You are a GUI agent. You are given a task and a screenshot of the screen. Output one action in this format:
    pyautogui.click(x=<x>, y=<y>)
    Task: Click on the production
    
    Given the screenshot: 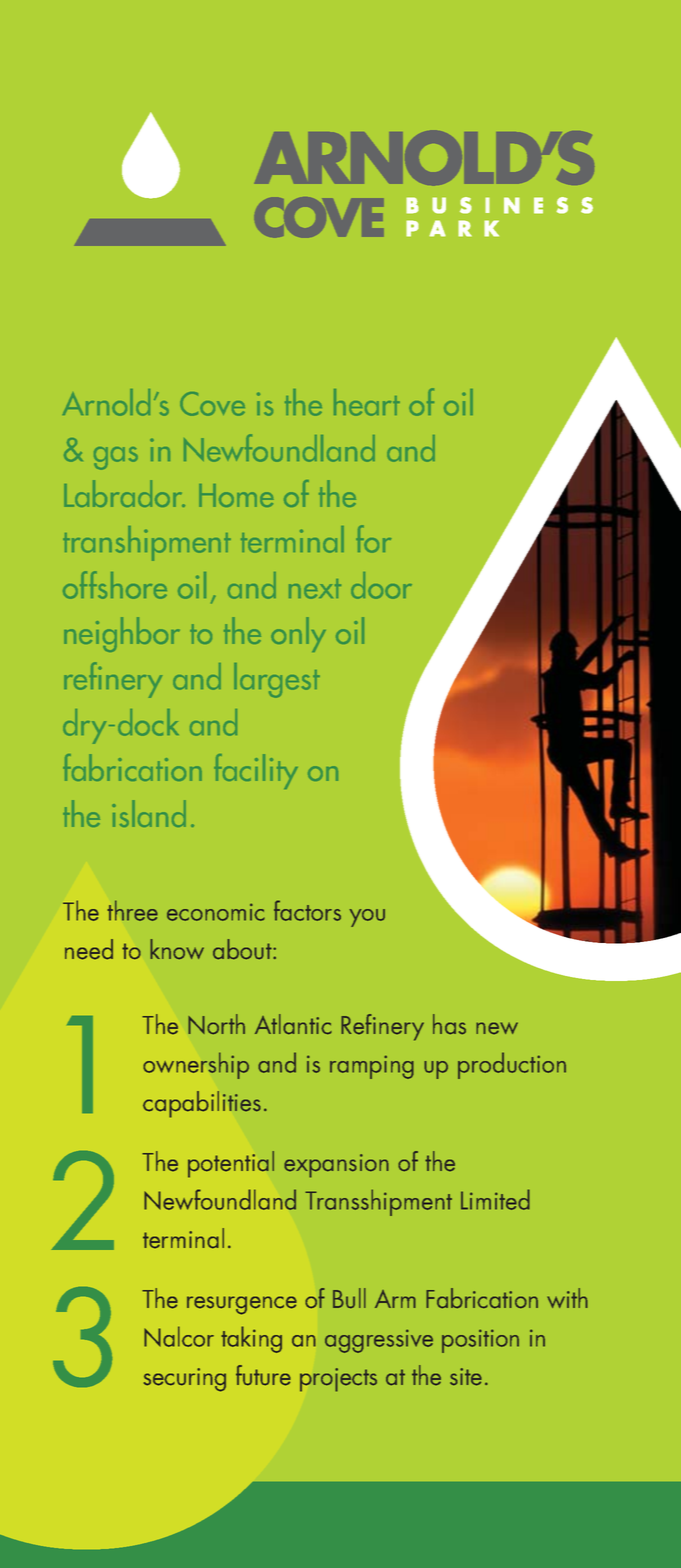 What is the action you would take?
    pyautogui.click(x=512, y=1065)
